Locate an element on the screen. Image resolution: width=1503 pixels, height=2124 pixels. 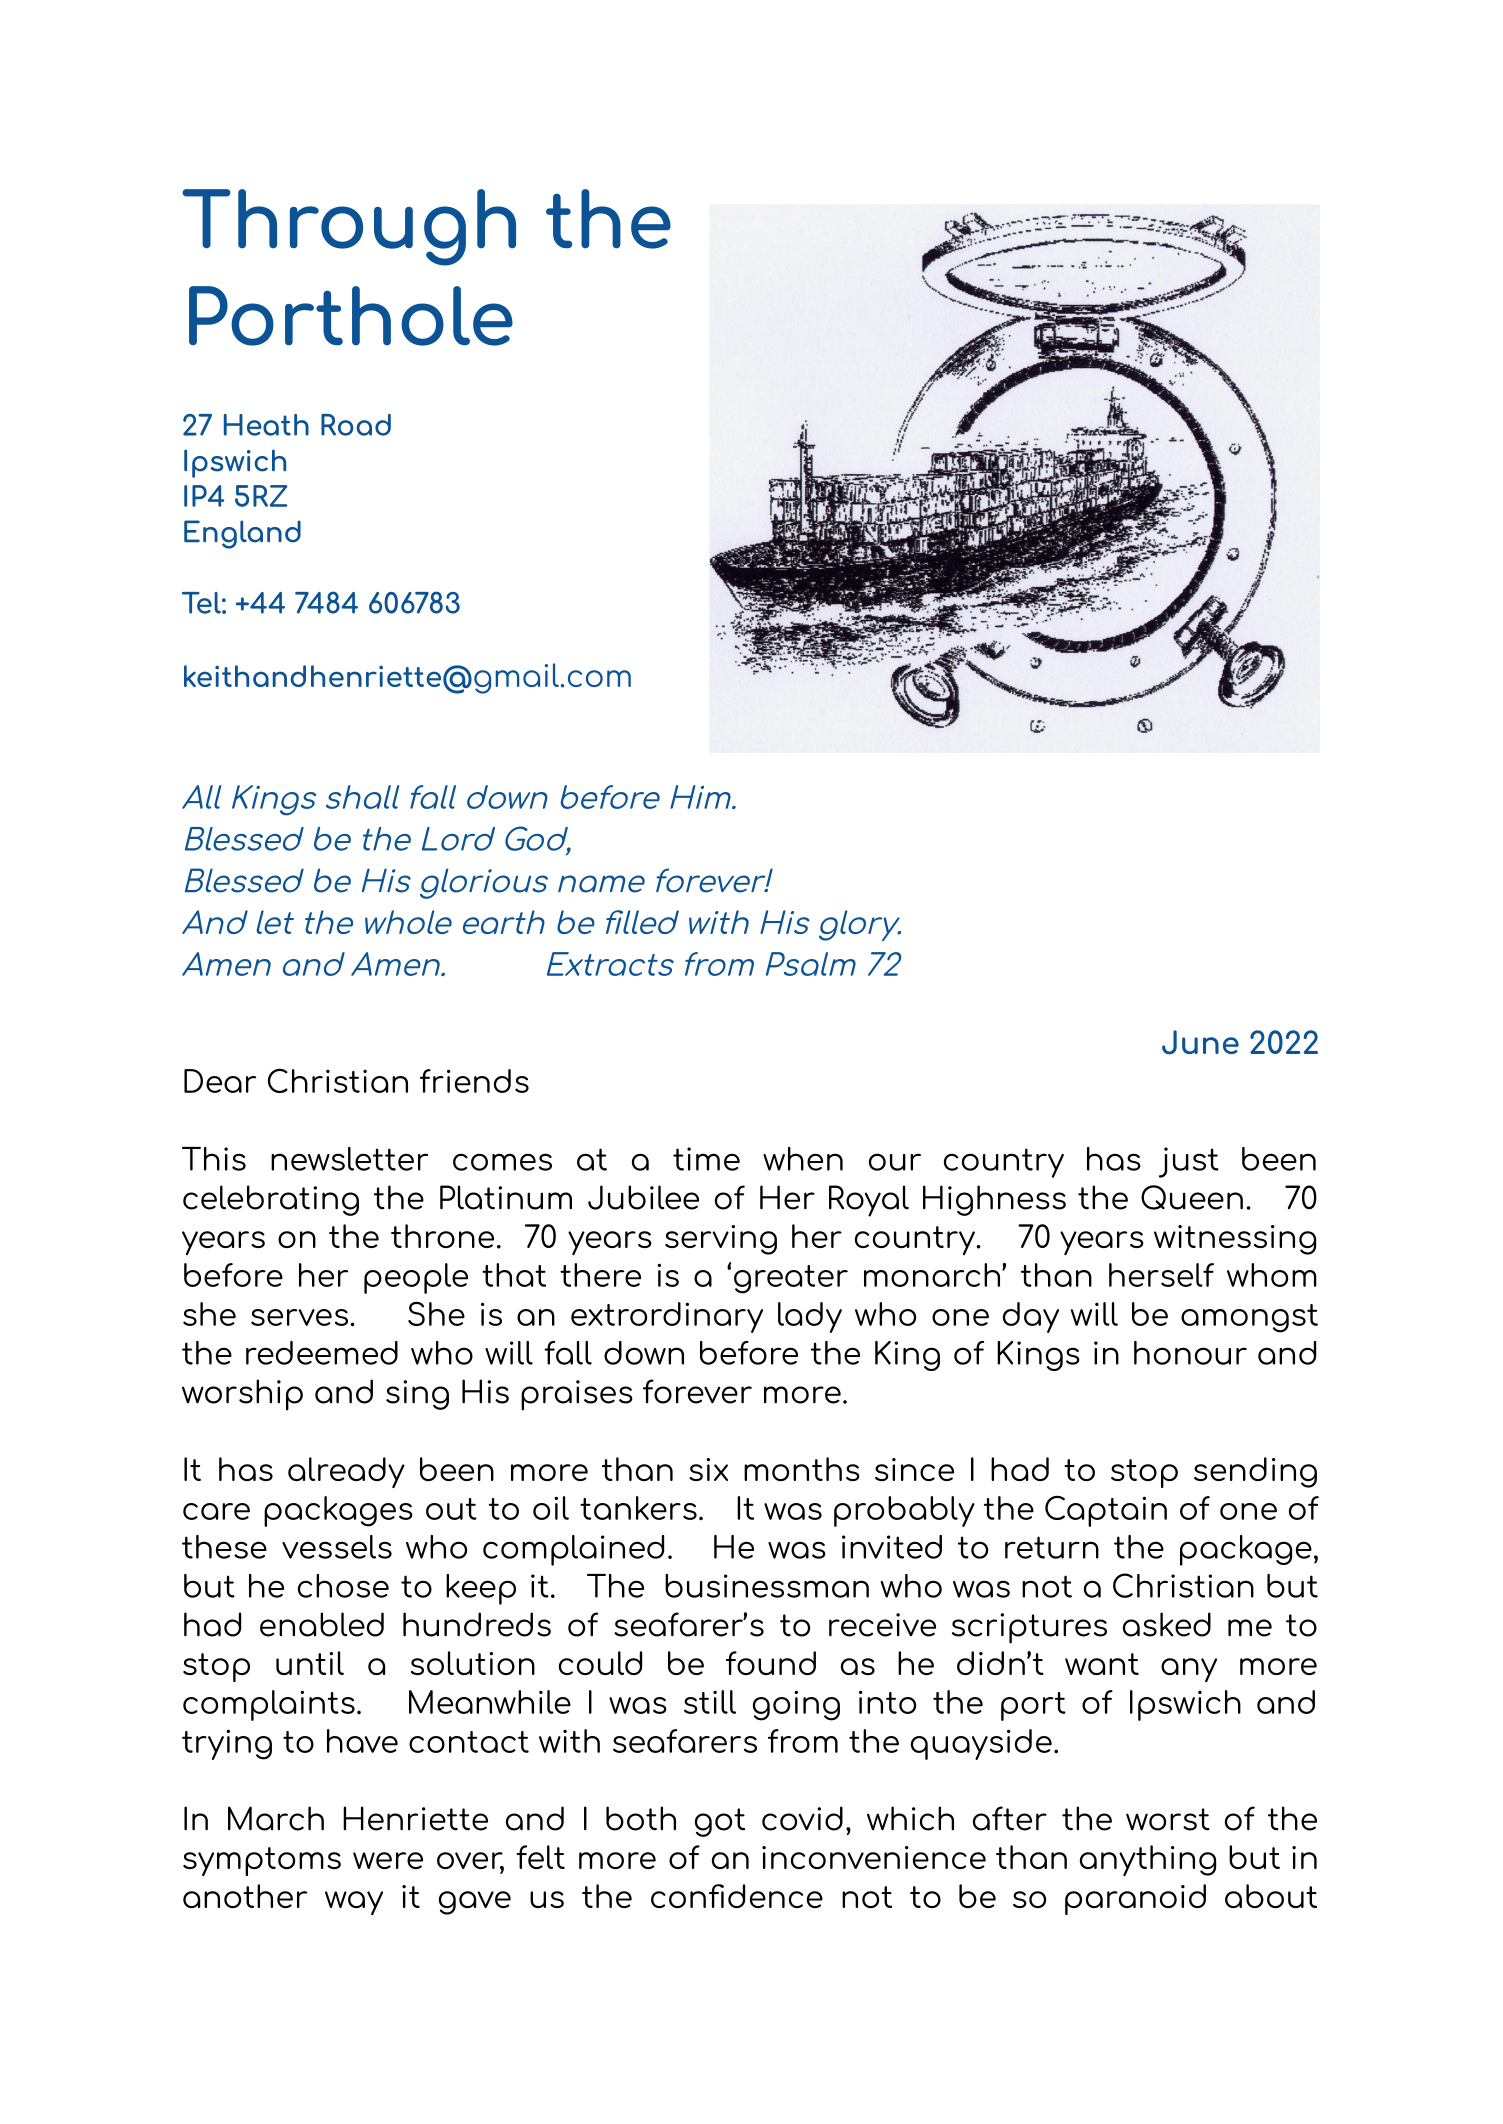
lady is located at coordinates (810, 1317).
